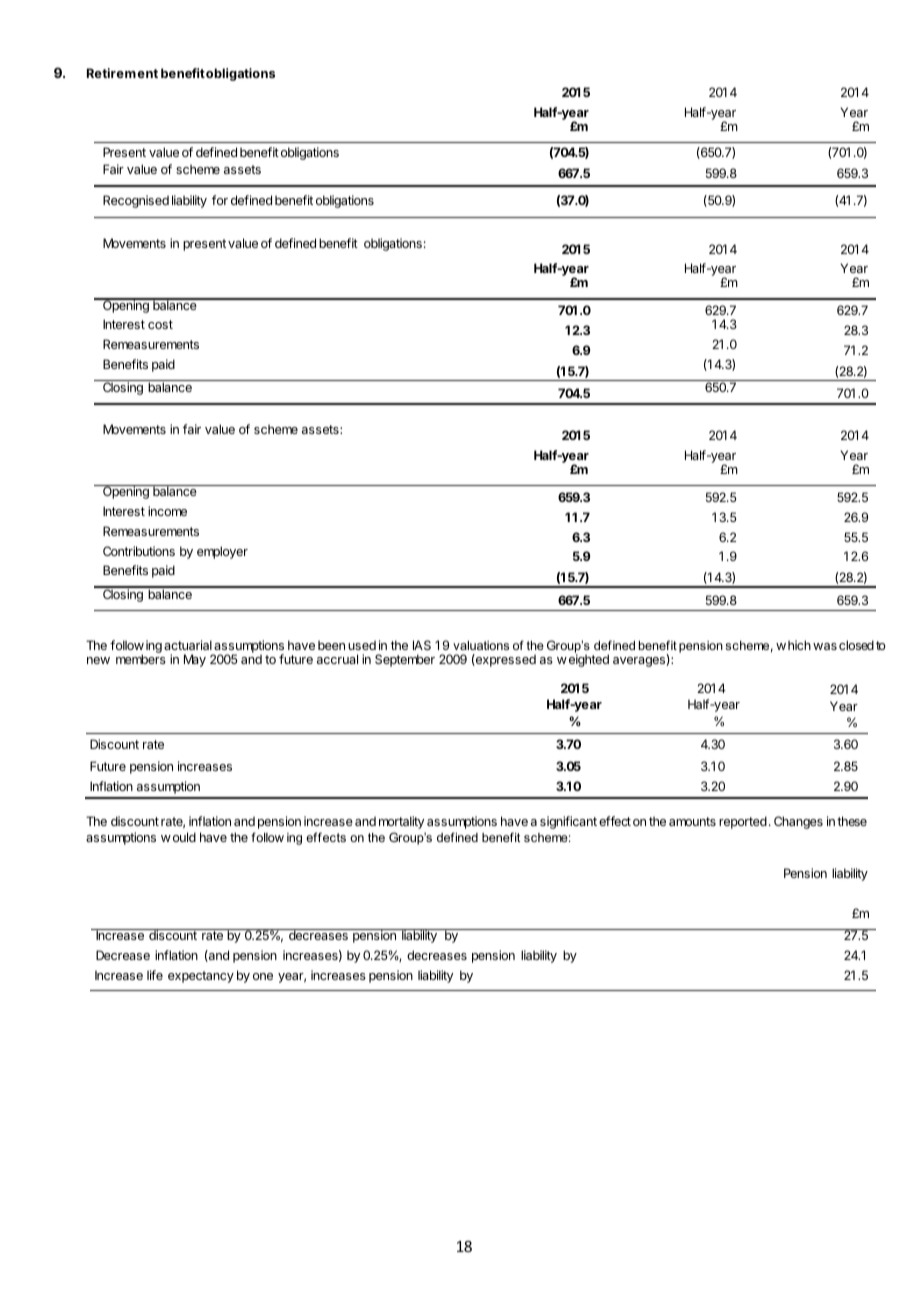 Image resolution: width=924 pixels, height=1308 pixels. I want to click on was, so click(825, 646).
